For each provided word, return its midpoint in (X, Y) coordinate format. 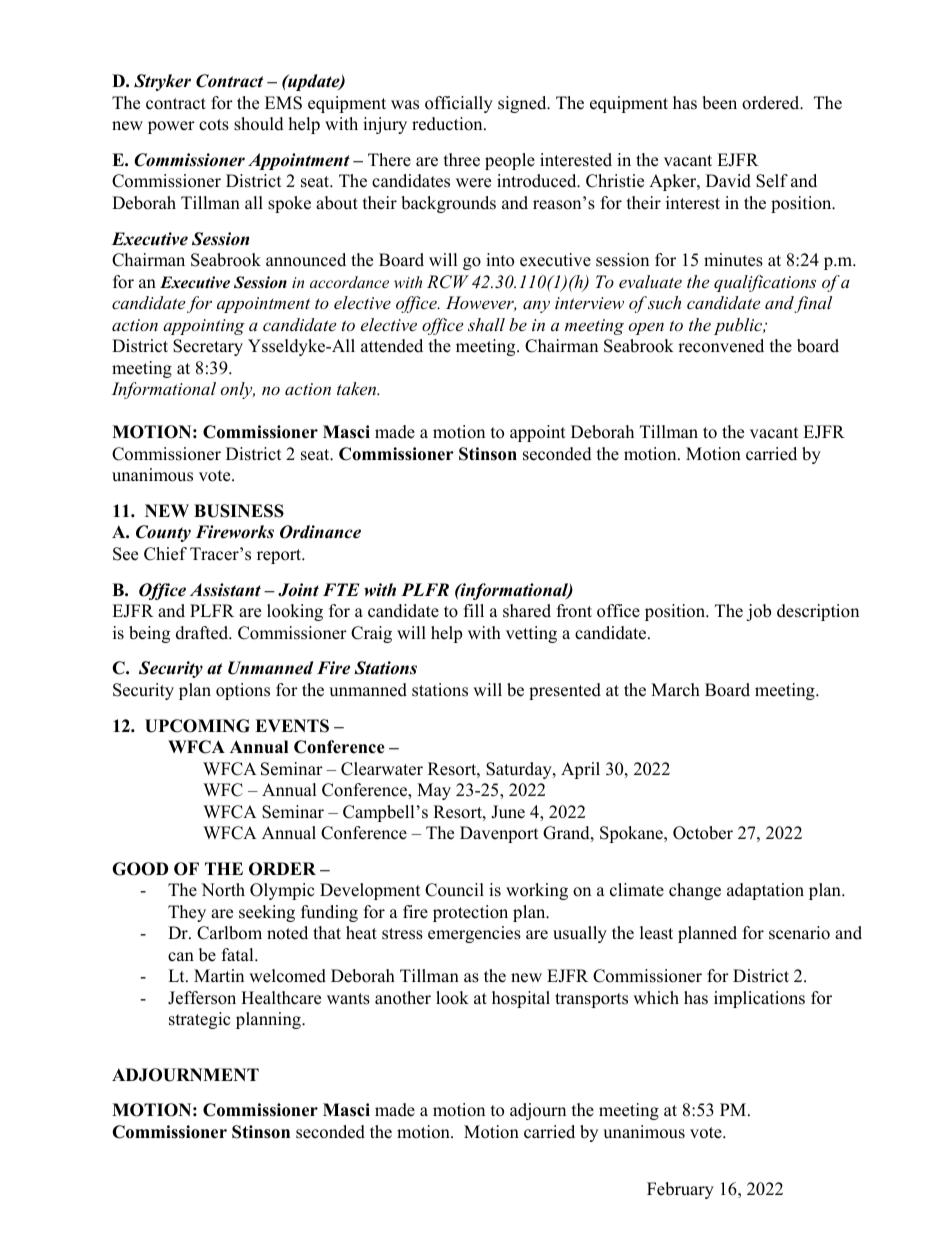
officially (459, 104)
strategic (199, 1020)
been (719, 103)
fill (474, 610)
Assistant (225, 590)
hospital (521, 999)
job (758, 612)
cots (214, 125)
